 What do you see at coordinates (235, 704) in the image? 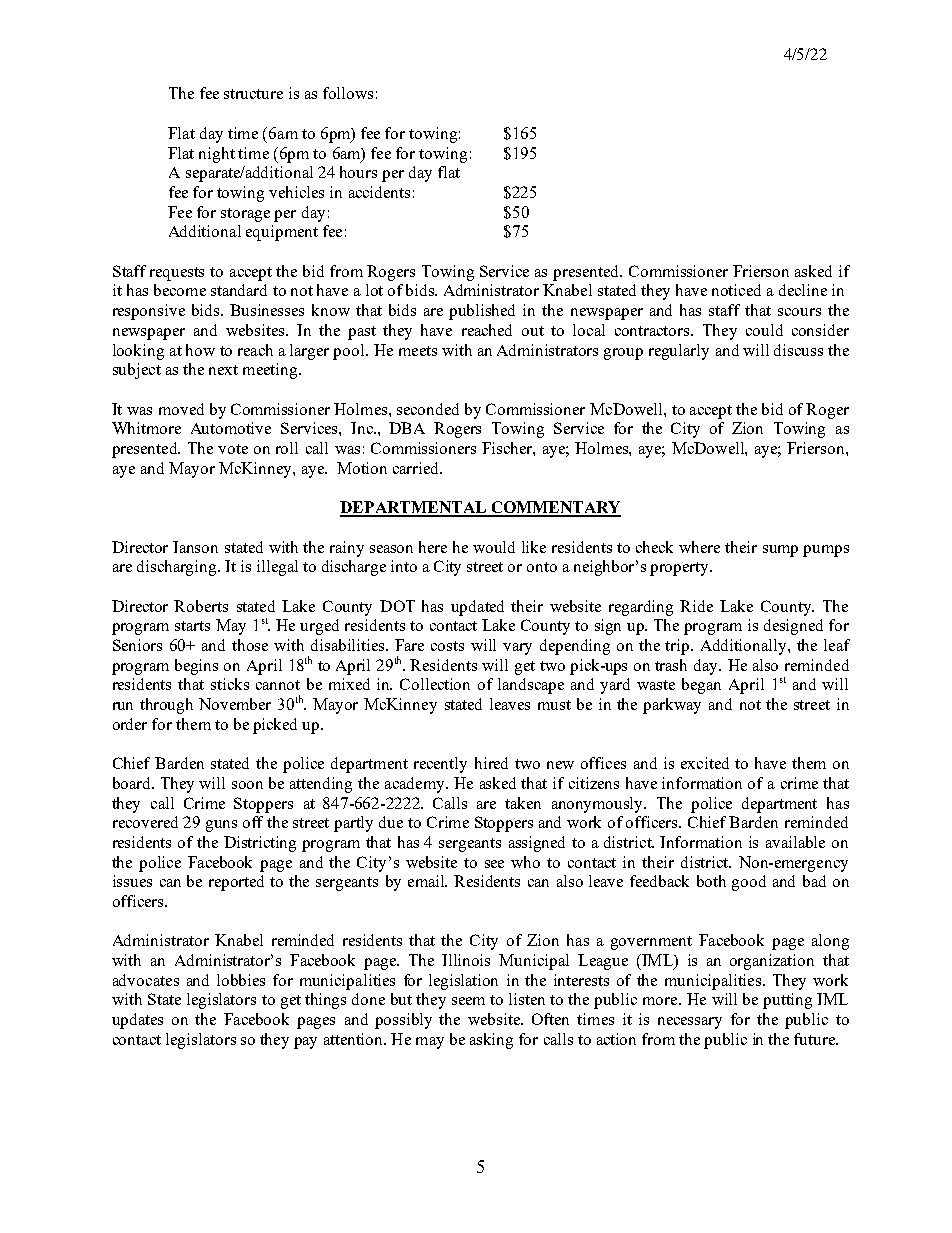
I see `November` at bounding box center [235, 704].
